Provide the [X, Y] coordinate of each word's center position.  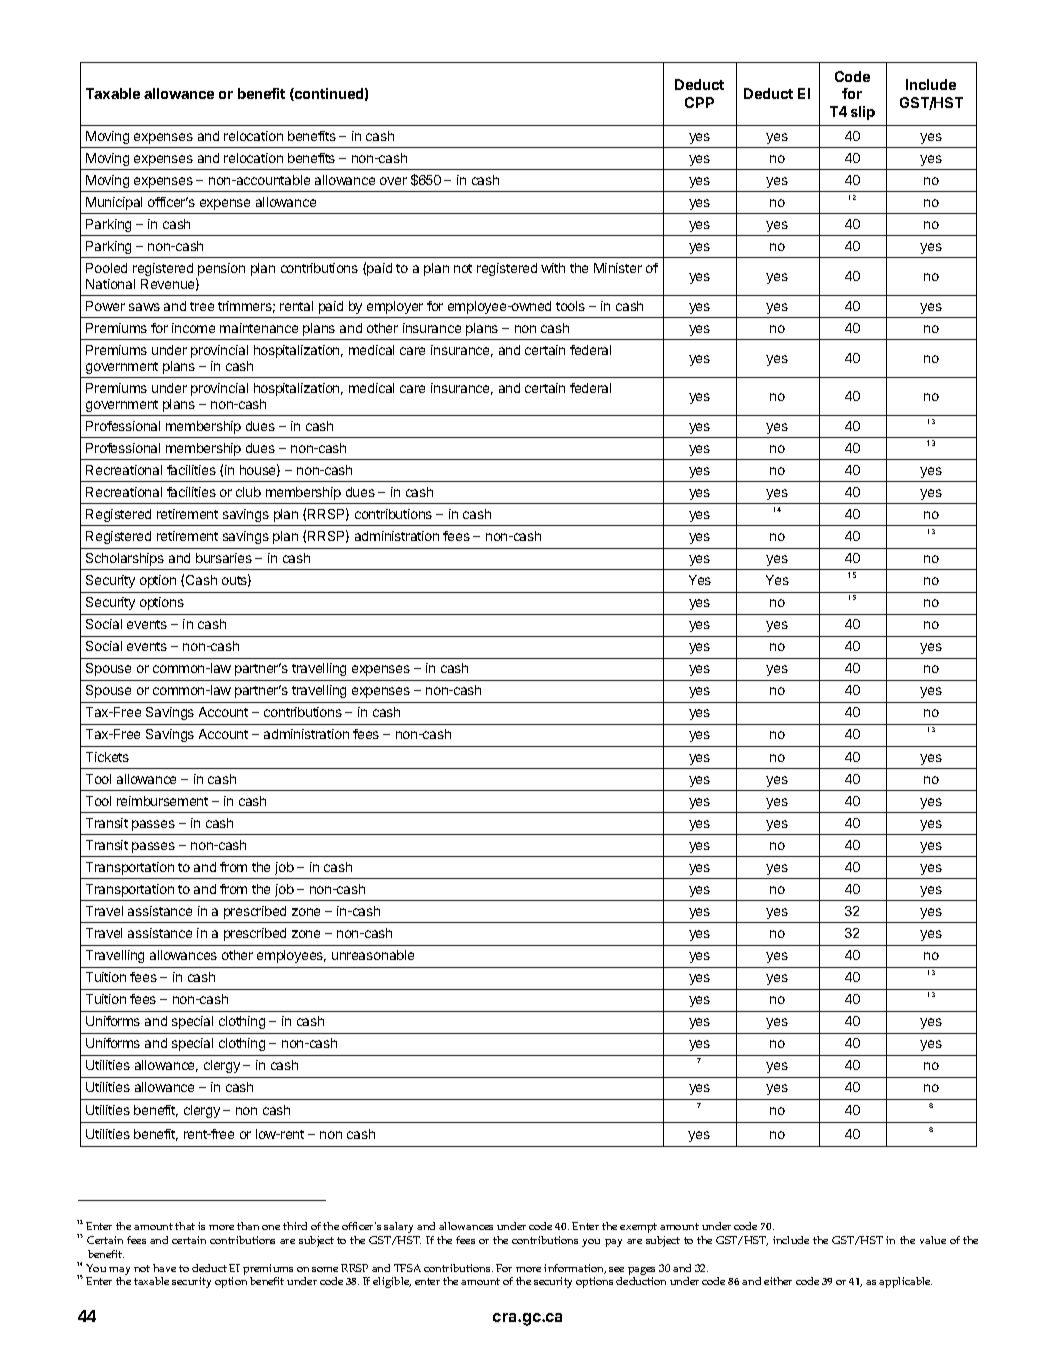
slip [863, 113]
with [553, 268]
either [778, 1281]
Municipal [114, 203]
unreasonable [373, 955]
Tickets [107, 757]
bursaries [224, 558]
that [185, 1226]
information [575, 1269]
